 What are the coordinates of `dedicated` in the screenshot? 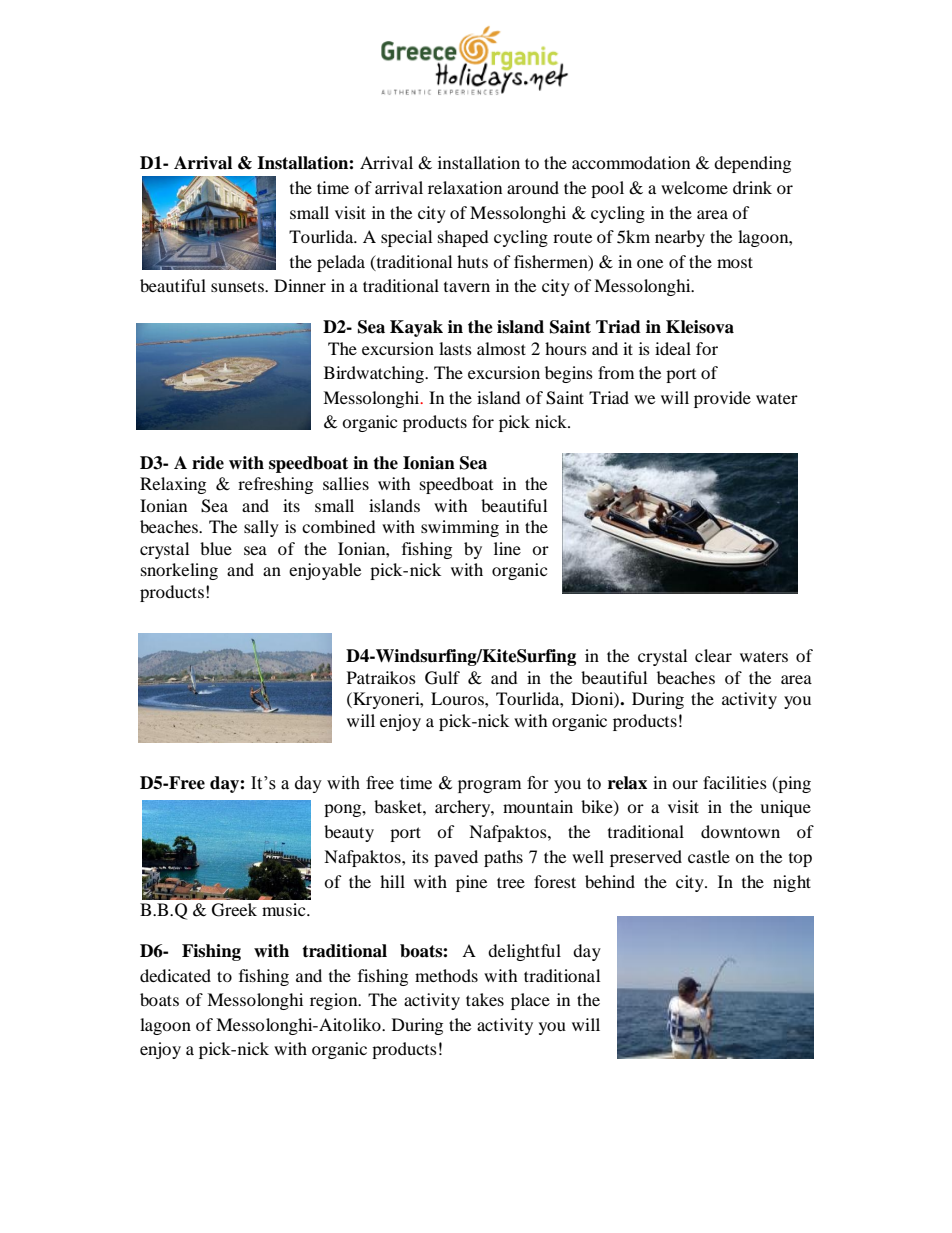 It's located at (175, 975).
